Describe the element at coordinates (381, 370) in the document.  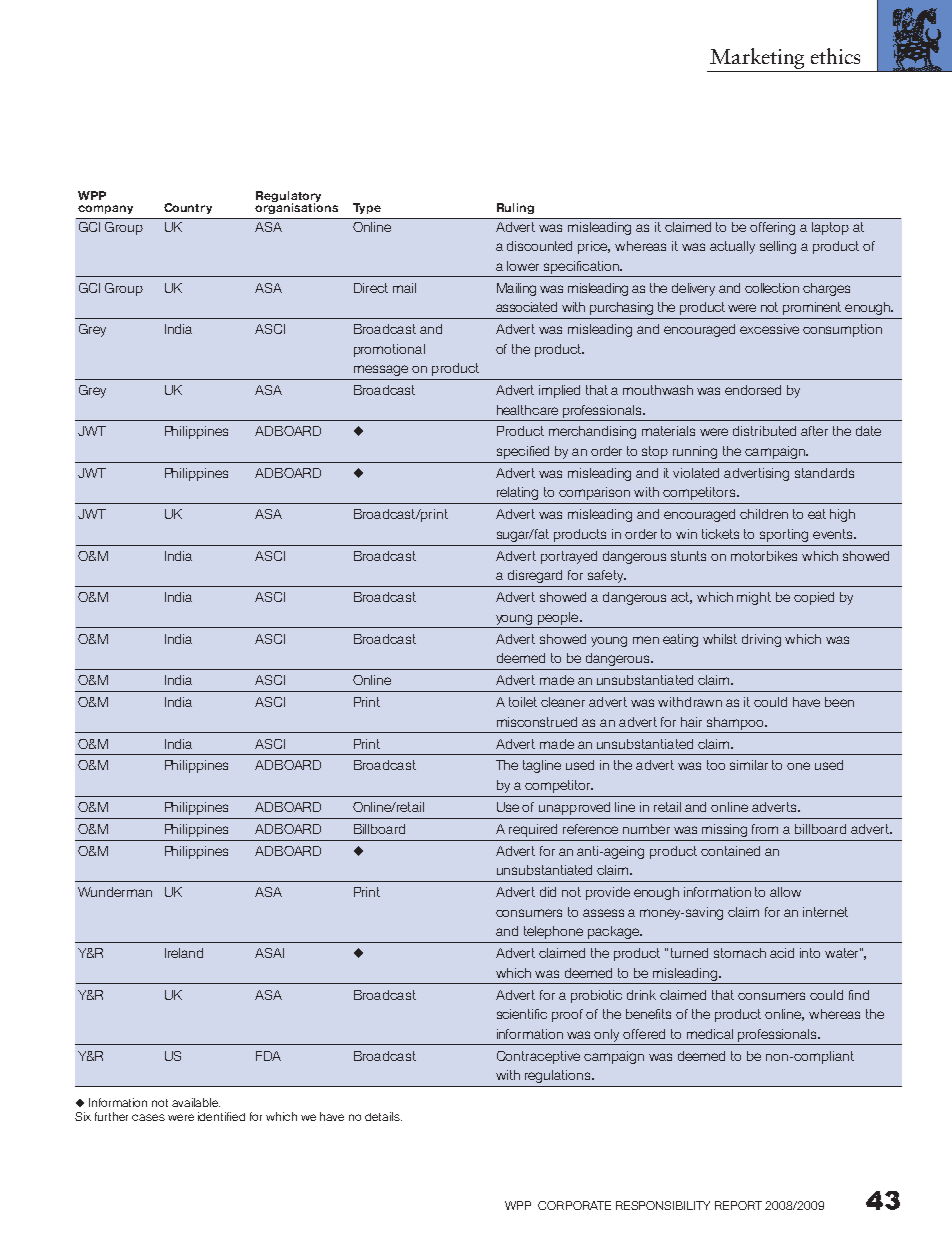
I see `message` at that location.
